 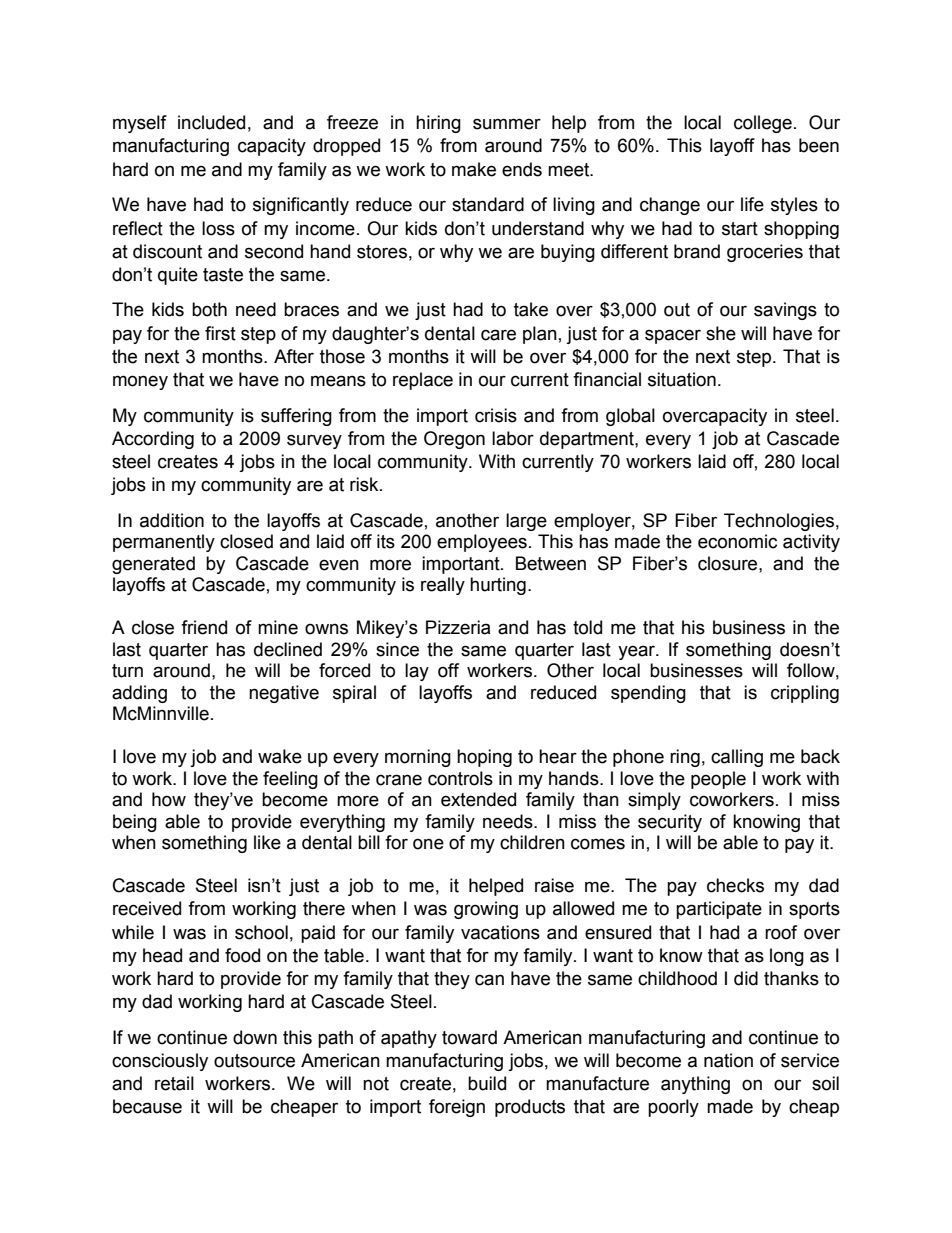 I want to click on Oregon, so click(x=454, y=440).
